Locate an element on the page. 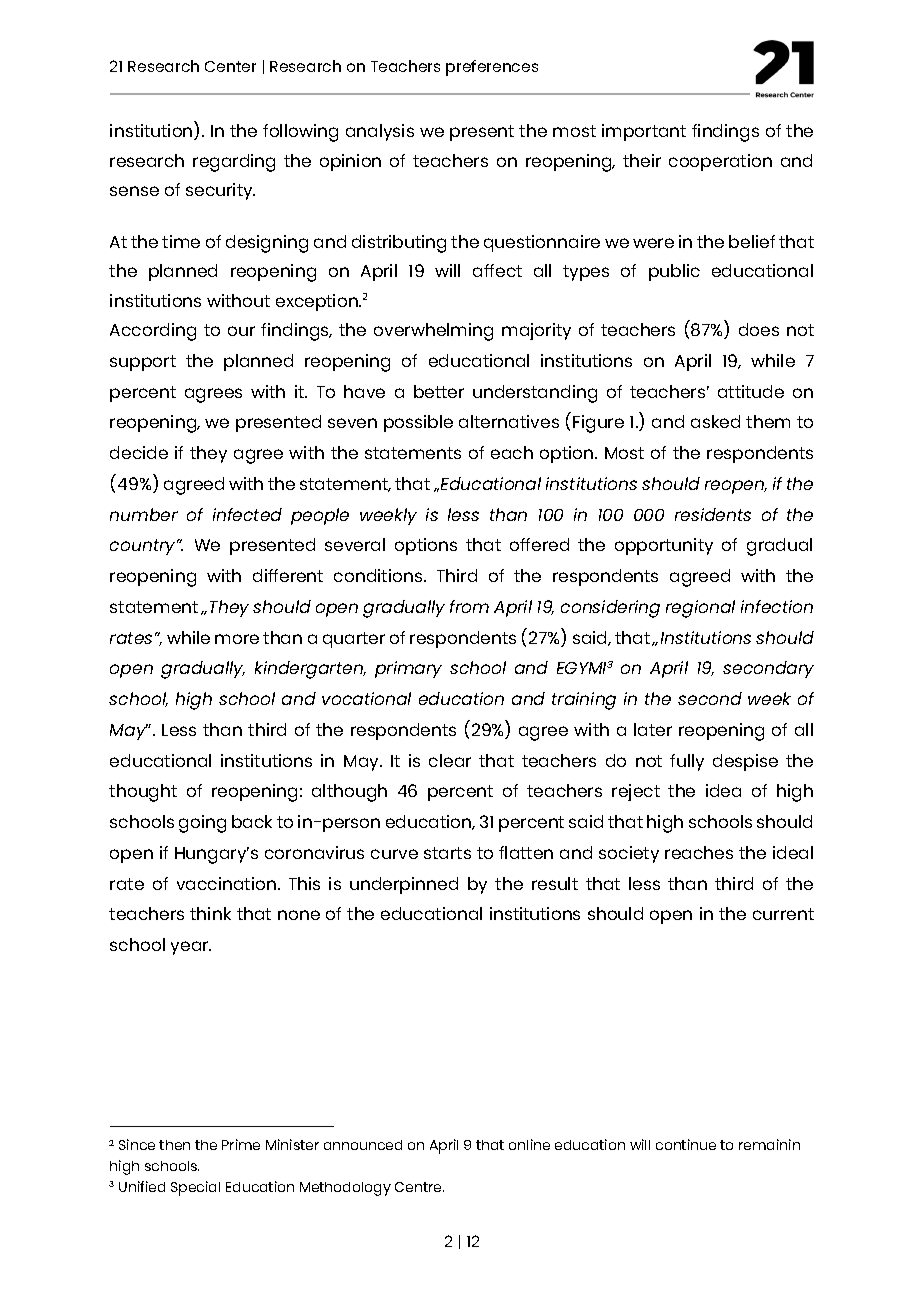 The height and width of the page is (1308, 924). more is located at coordinates (237, 639).
